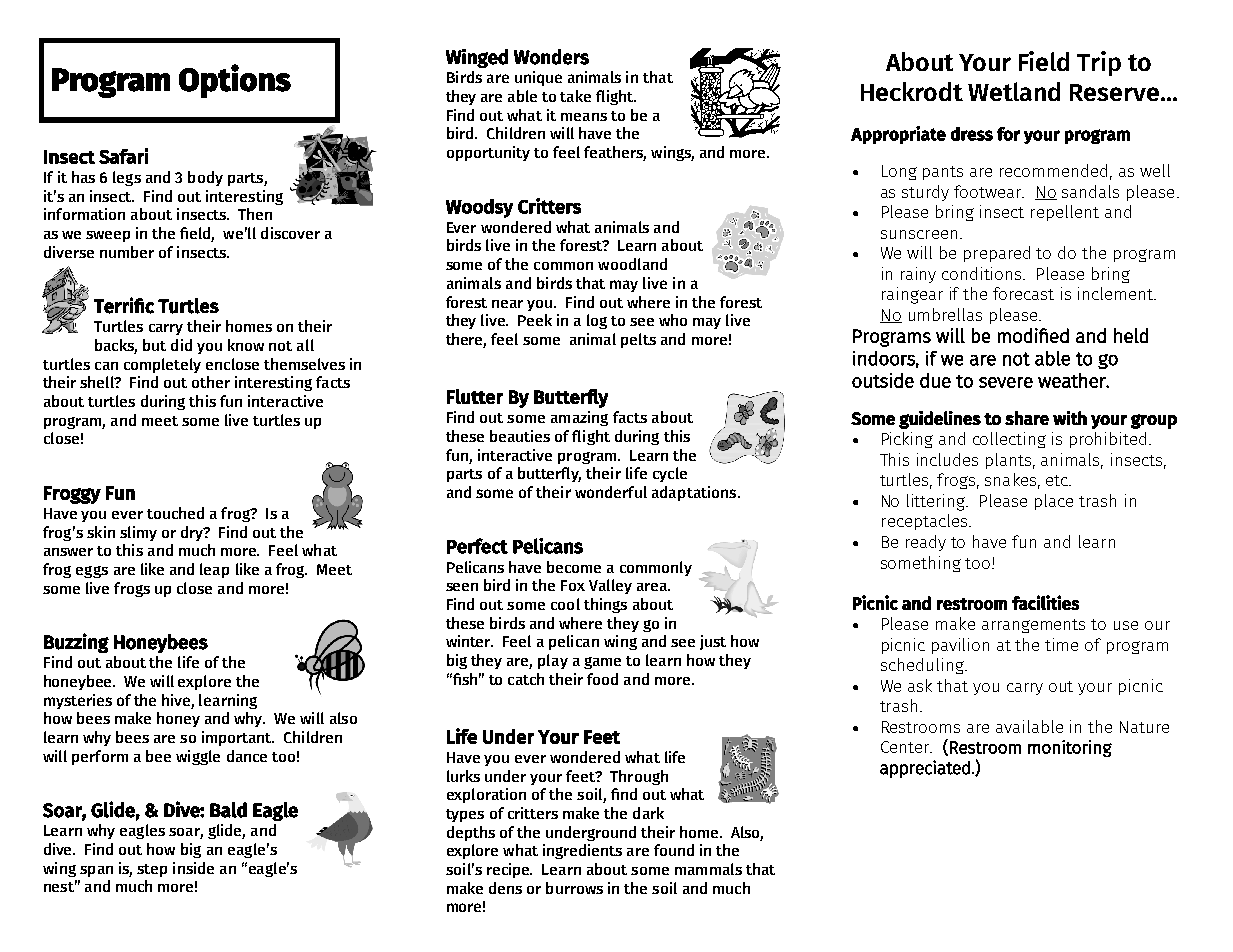  I want to click on pelts, so click(638, 340).
